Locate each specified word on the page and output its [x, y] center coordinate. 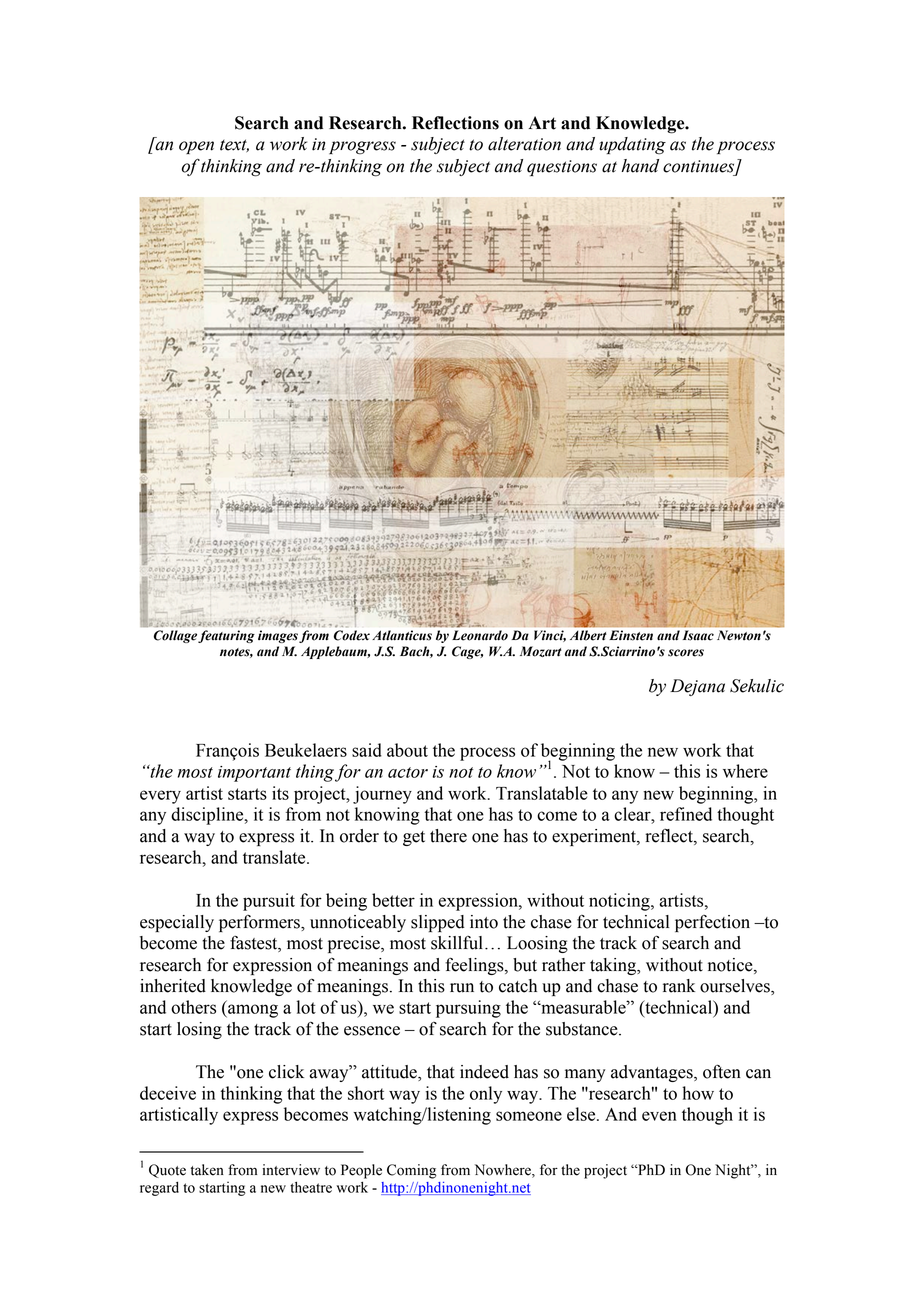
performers [260, 923]
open [196, 147]
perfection [712, 923]
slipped [438, 923]
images [278, 636]
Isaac [698, 635]
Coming [412, 1171]
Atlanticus [402, 635]
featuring [226, 636]
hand [640, 166]
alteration [524, 144]
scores [686, 653]
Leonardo [480, 635]
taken [207, 1170]
